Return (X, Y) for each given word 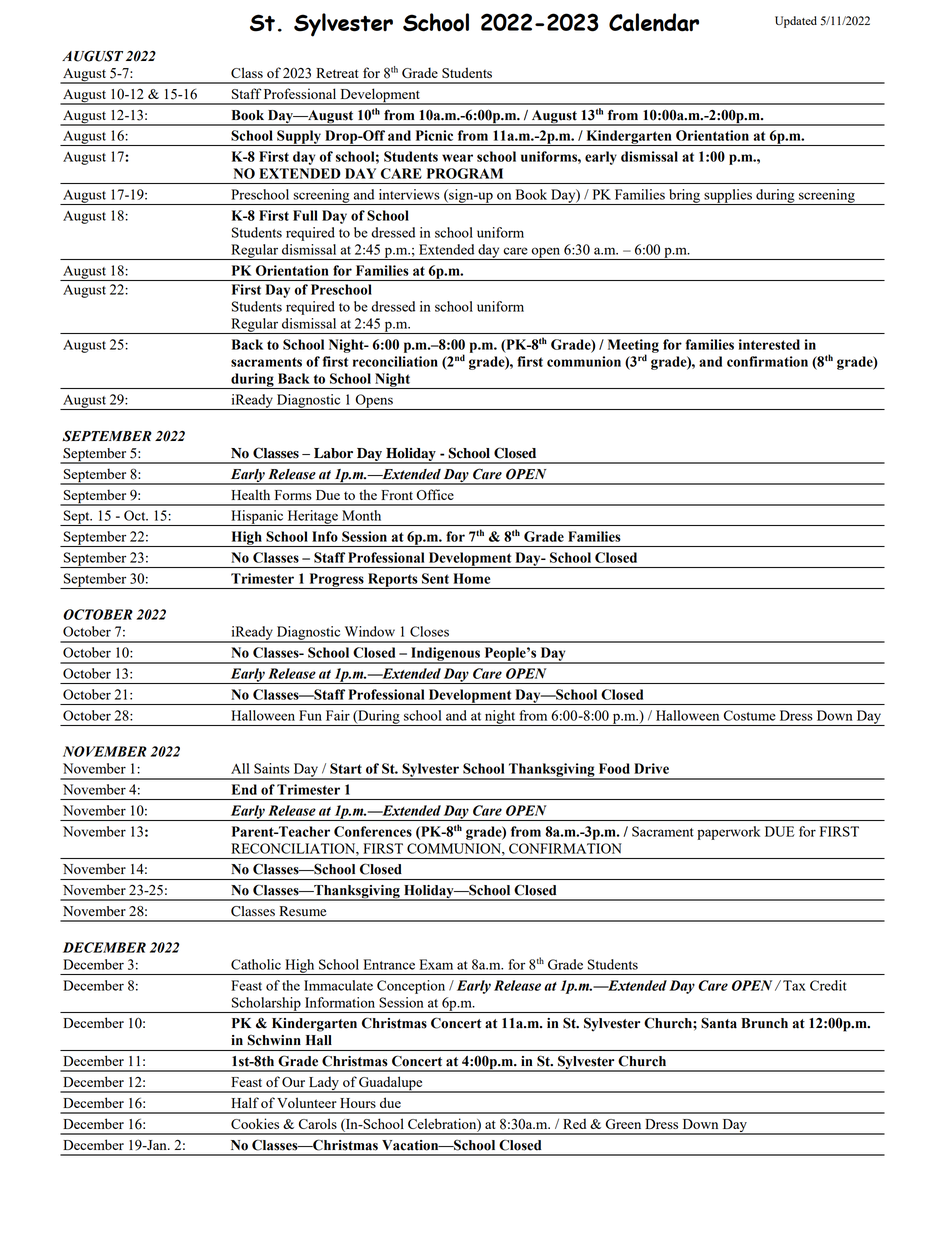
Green (623, 1124)
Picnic (434, 135)
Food (614, 768)
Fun (310, 715)
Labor (333, 453)
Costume (750, 715)
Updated (796, 22)
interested (769, 344)
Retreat (337, 73)
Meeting (633, 347)
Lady (324, 1085)
